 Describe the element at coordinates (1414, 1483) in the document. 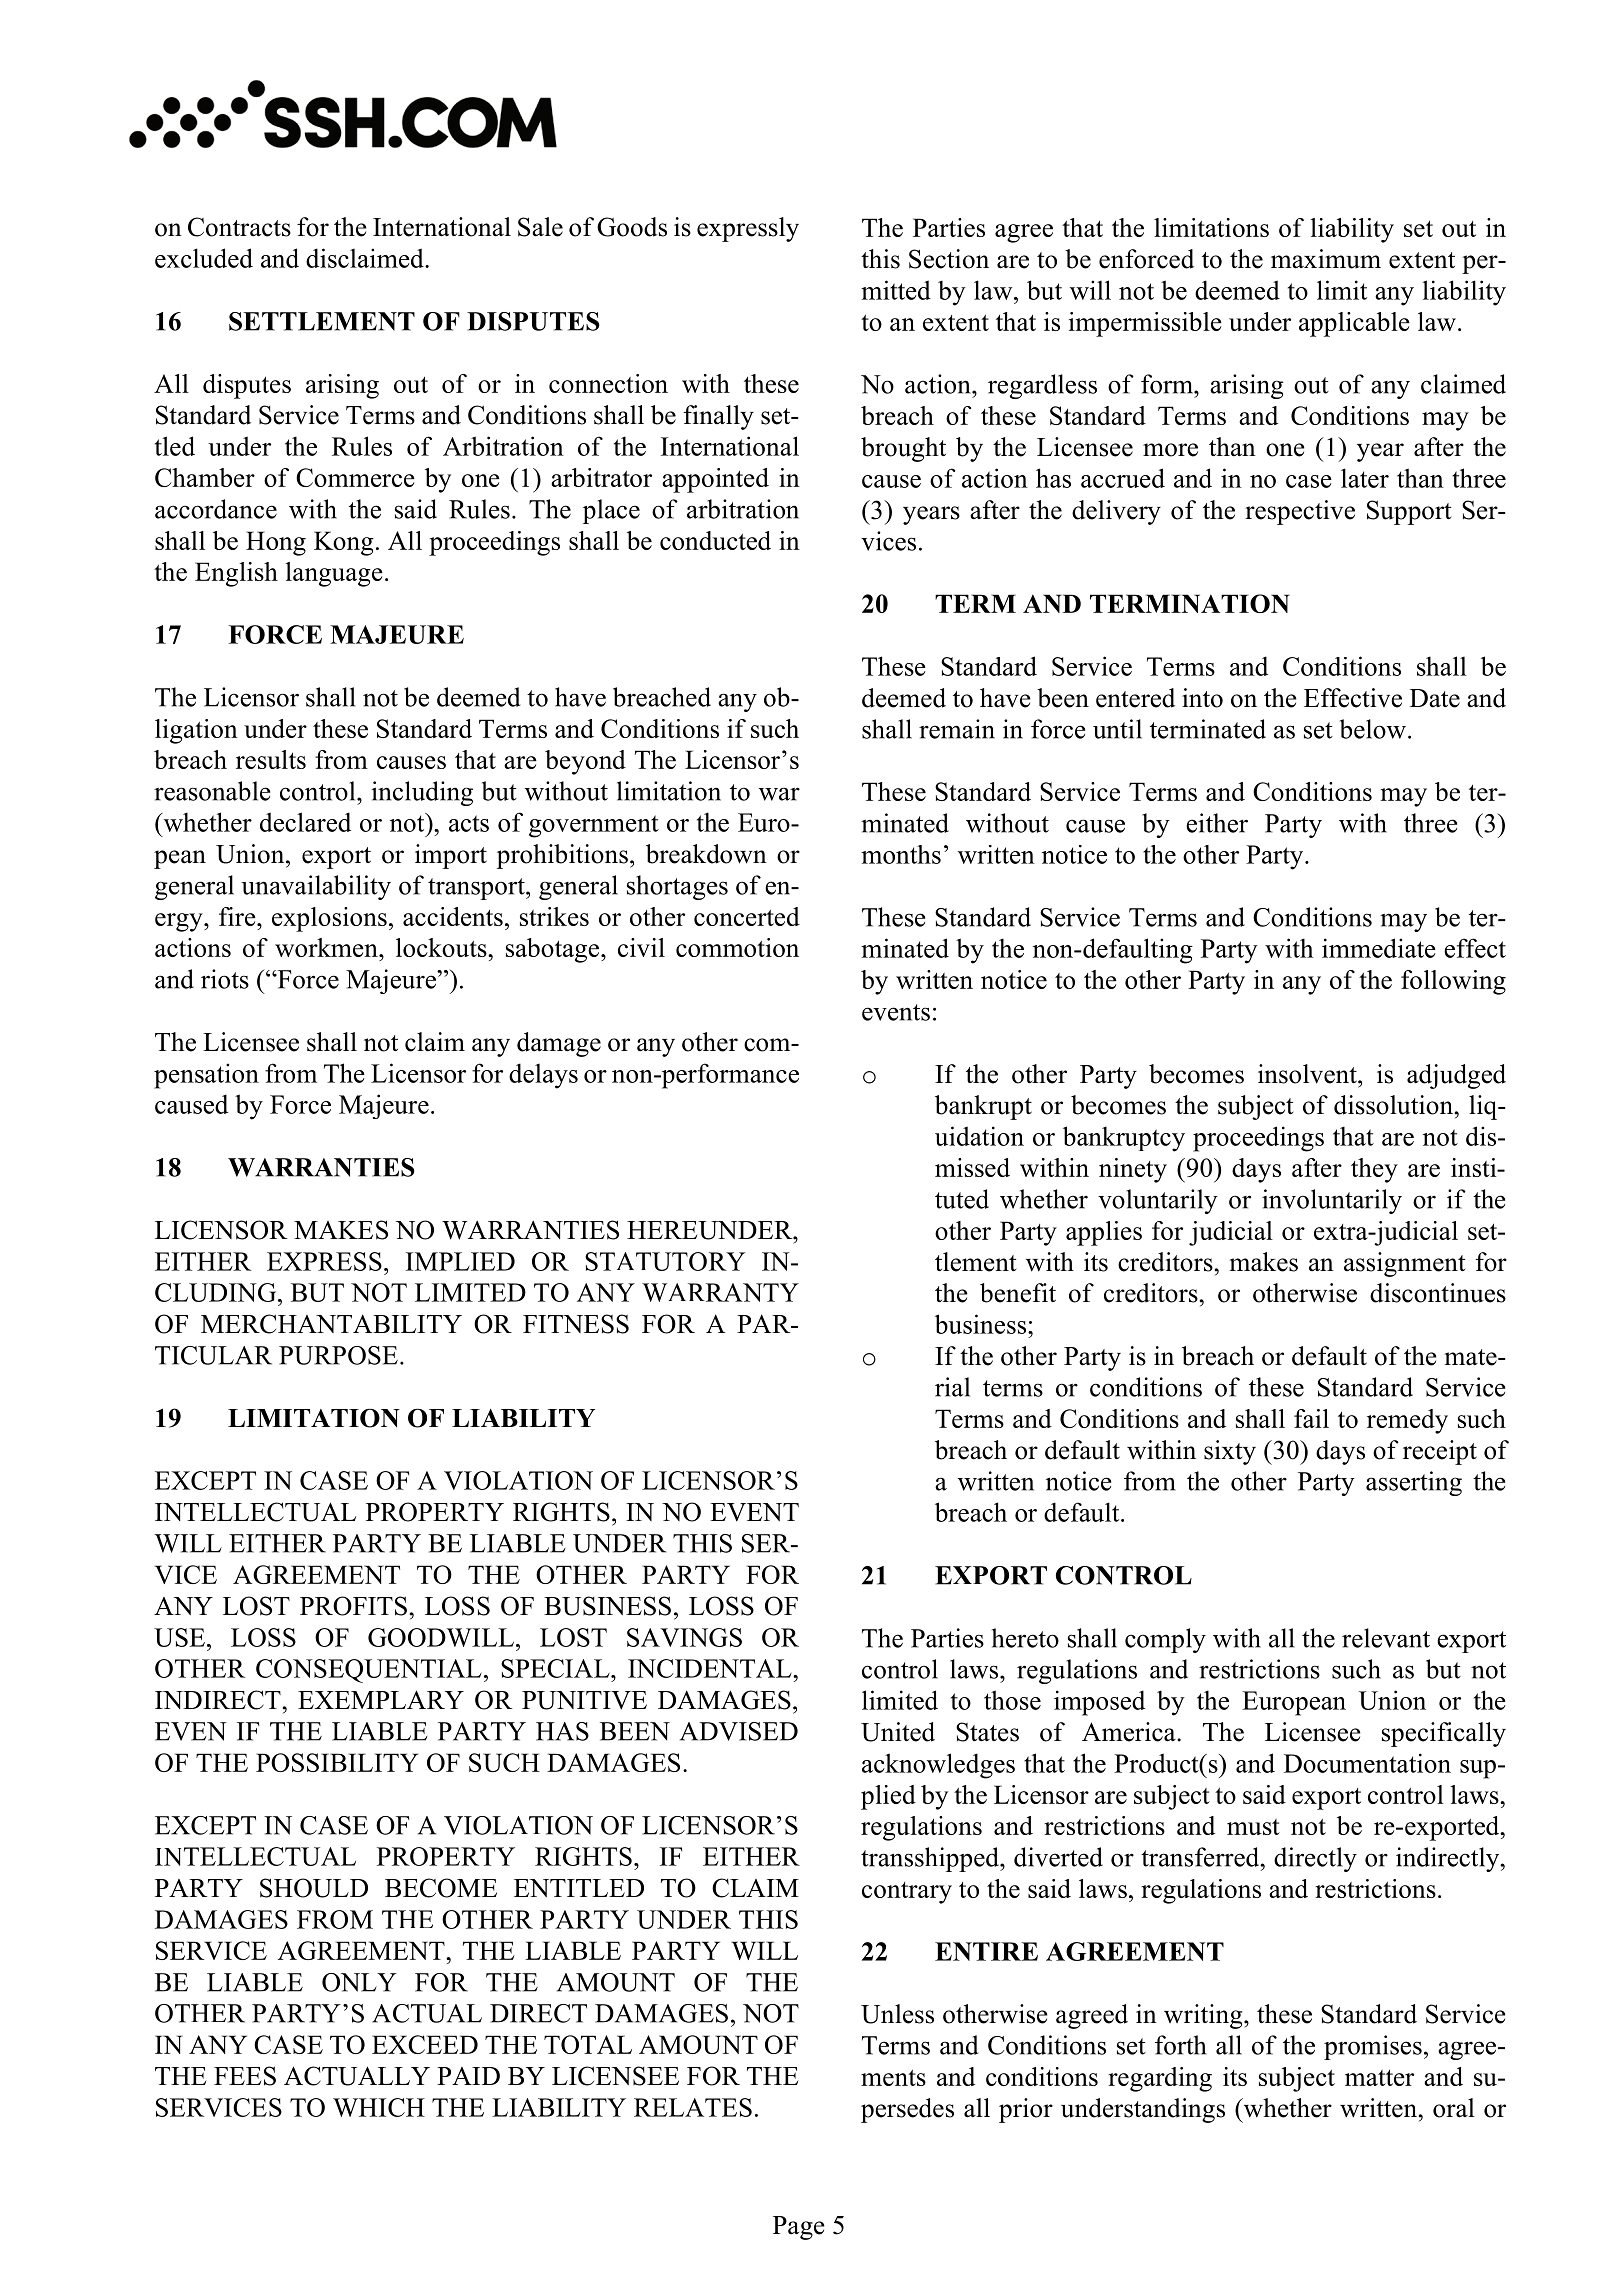

I see `asserting` at that location.
